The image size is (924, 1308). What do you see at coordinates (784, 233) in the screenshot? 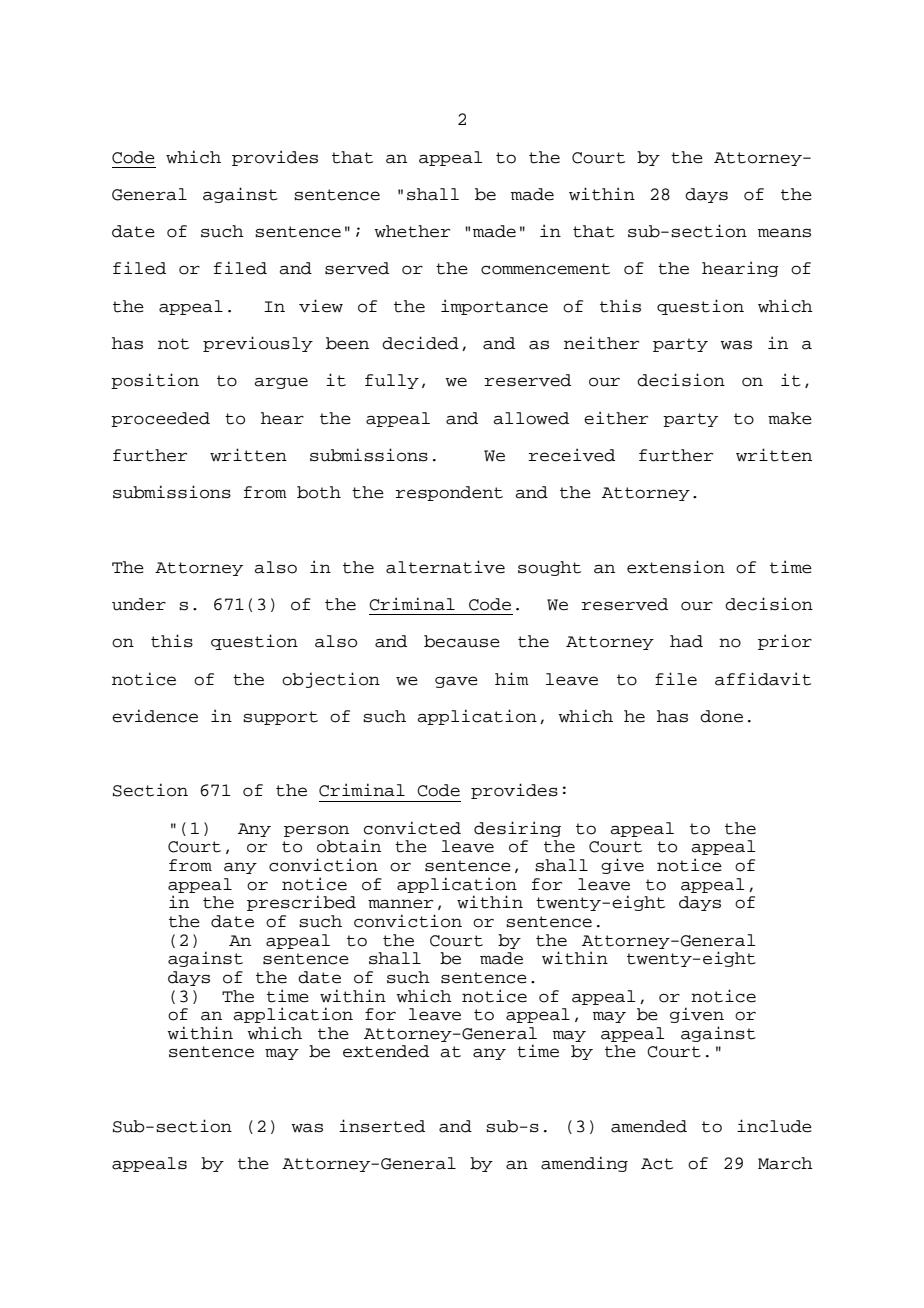
I see `means` at bounding box center [784, 233].
